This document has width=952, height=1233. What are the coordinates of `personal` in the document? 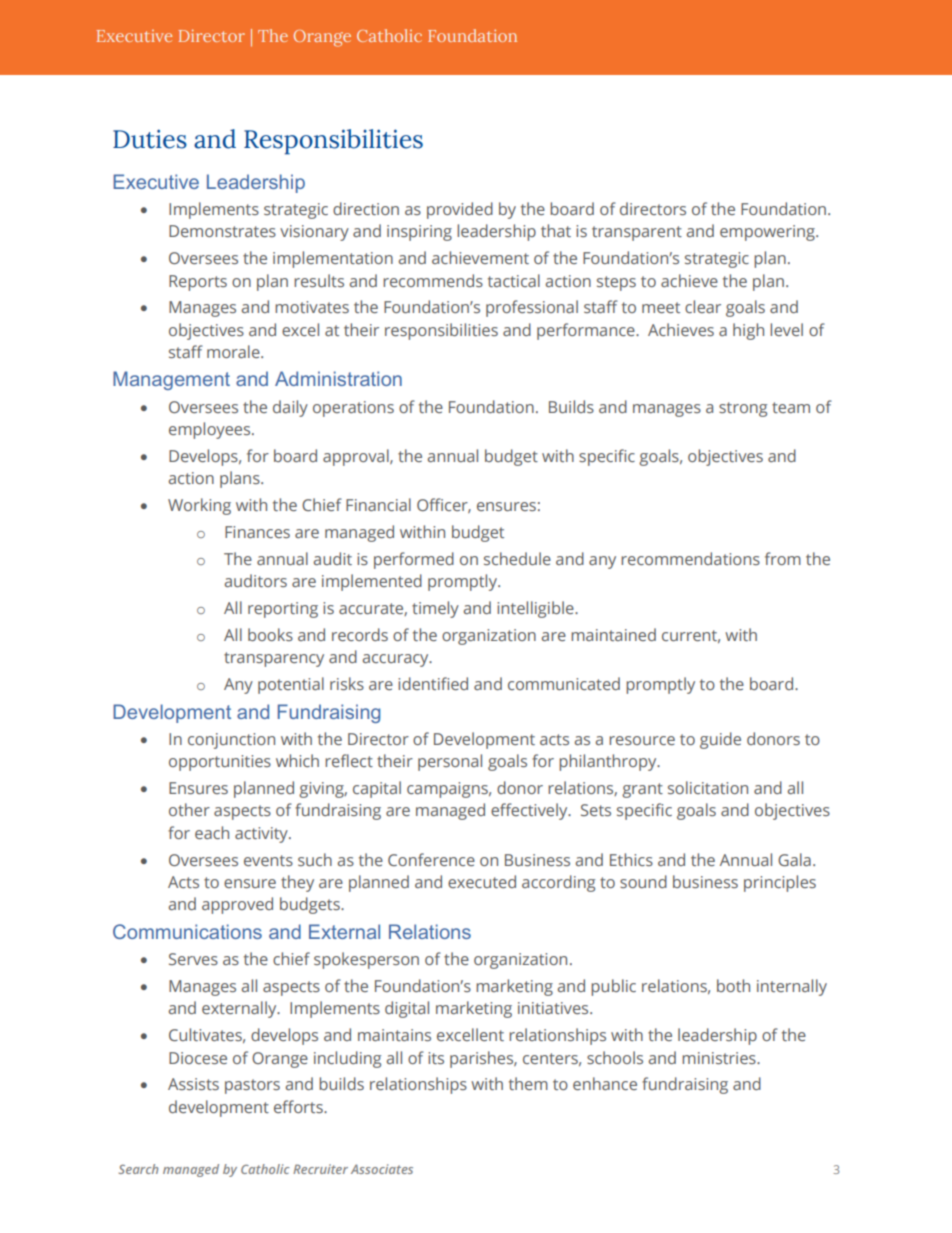 It's located at (450, 762).
